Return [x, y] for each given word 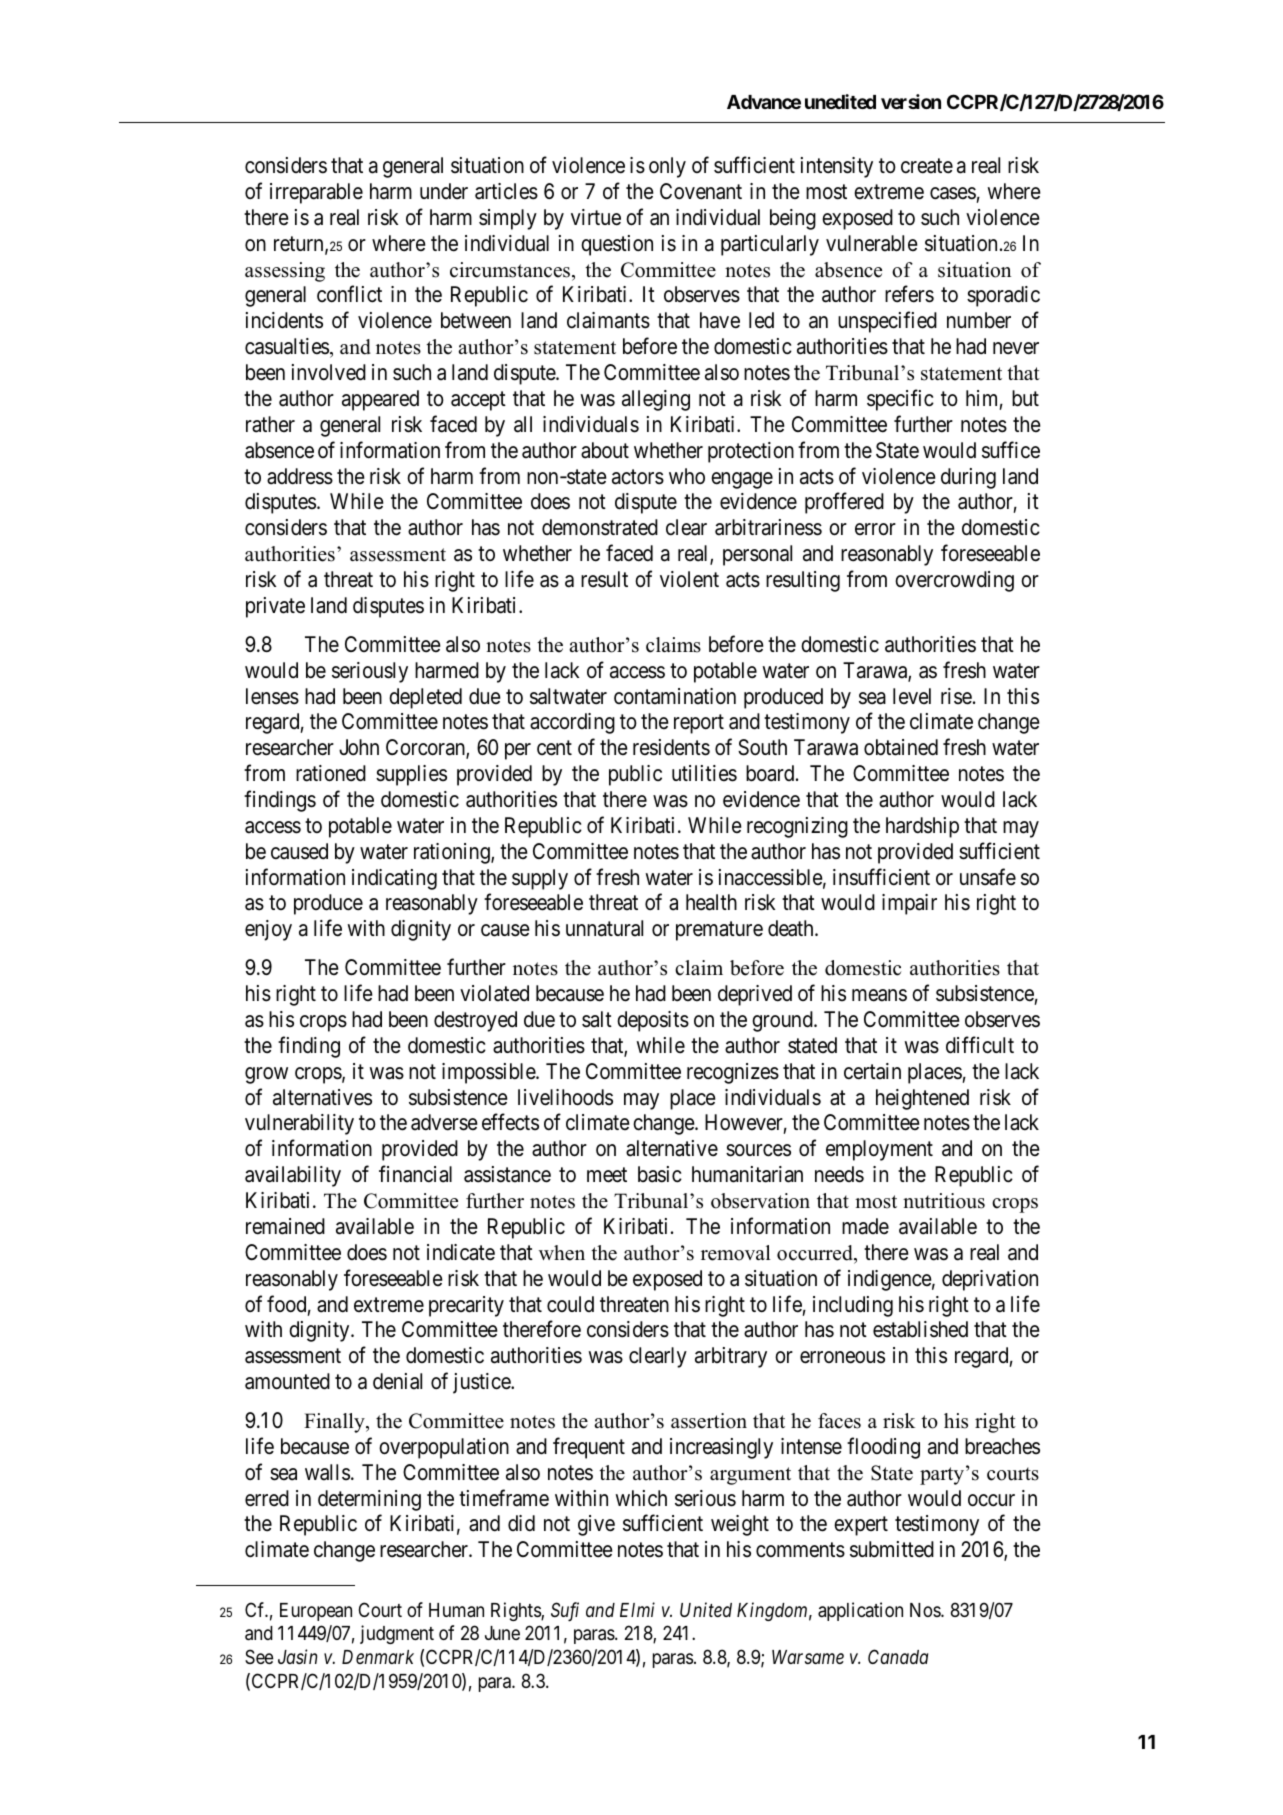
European [316, 1612]
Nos [926, 1610]
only [667, 167]
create [927, 166]
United [706, 1609]
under [444, 191]
